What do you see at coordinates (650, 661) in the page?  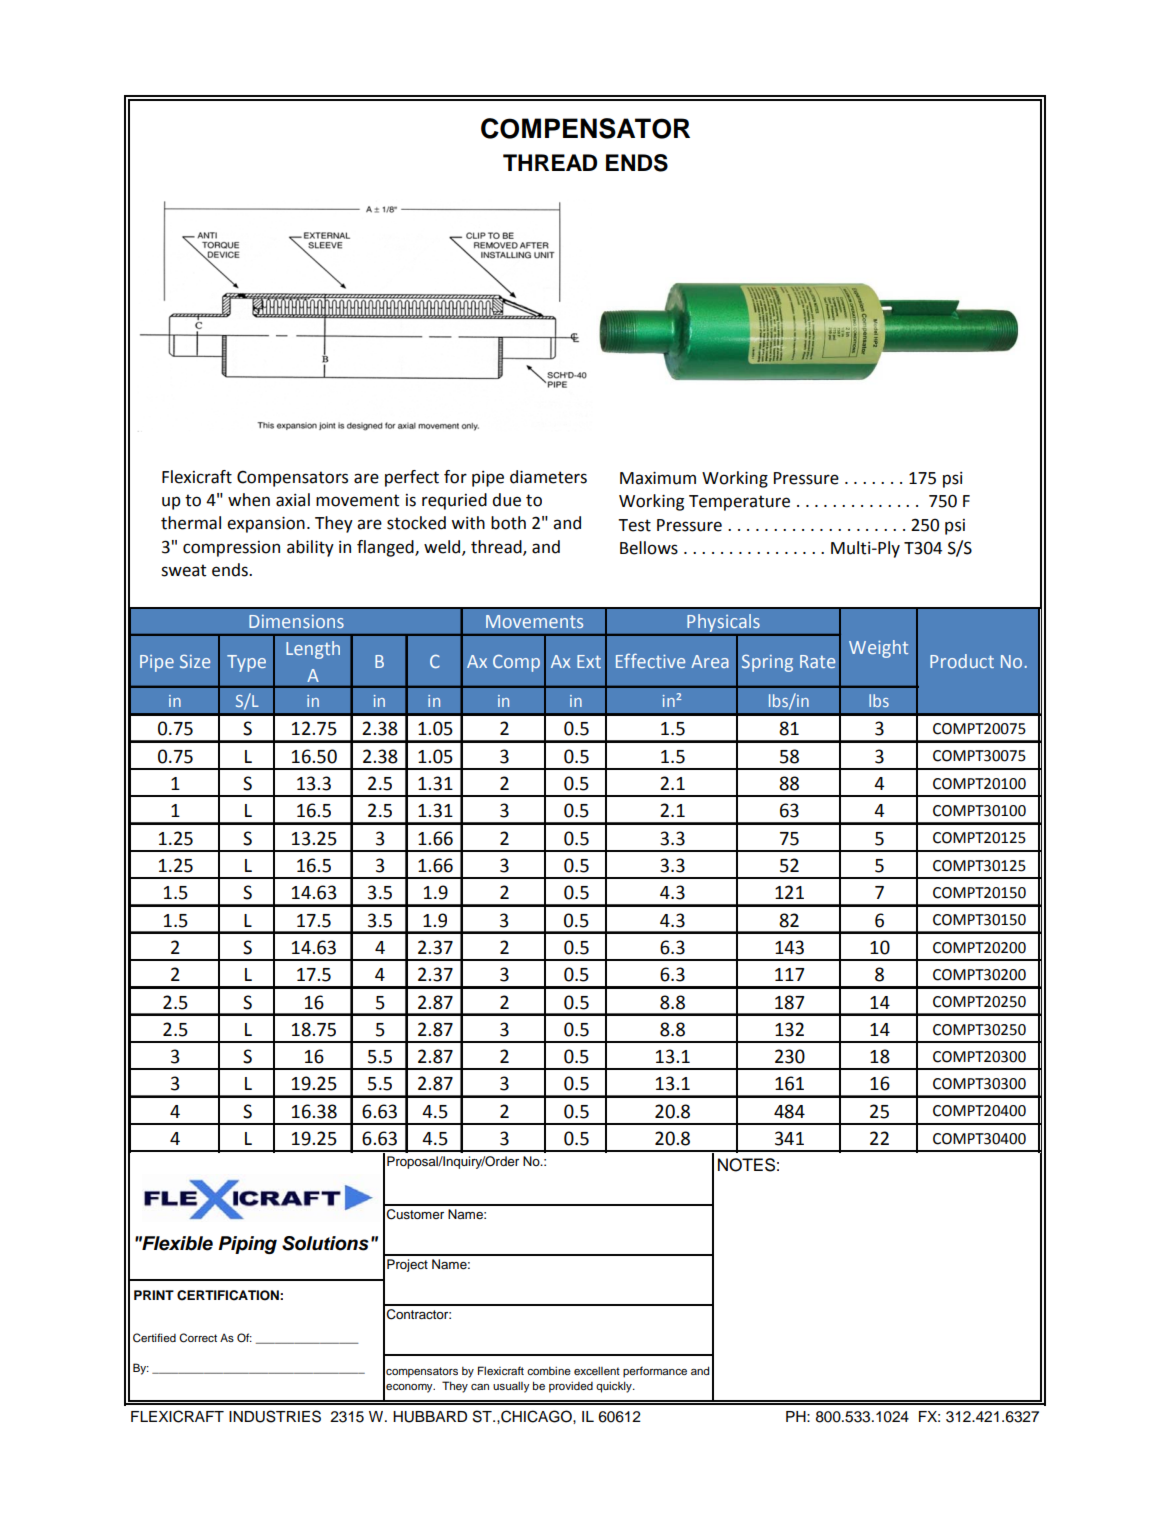 I see `Effective` at bounding box center [650, 661].
